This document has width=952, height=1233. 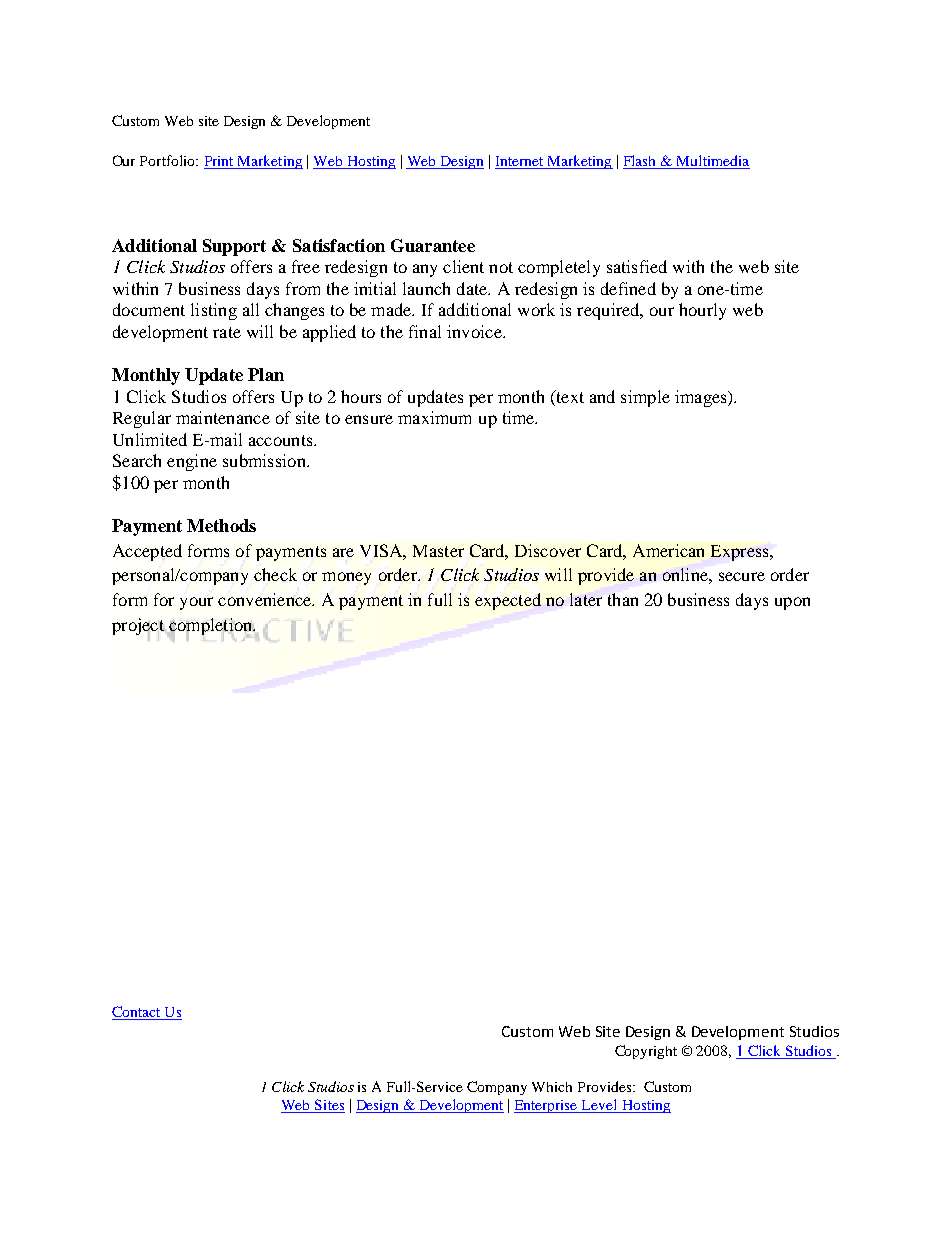 What do you see at coordinates (641, 162) in the document?
I see `Flash` at bounding box center [641, 162].
